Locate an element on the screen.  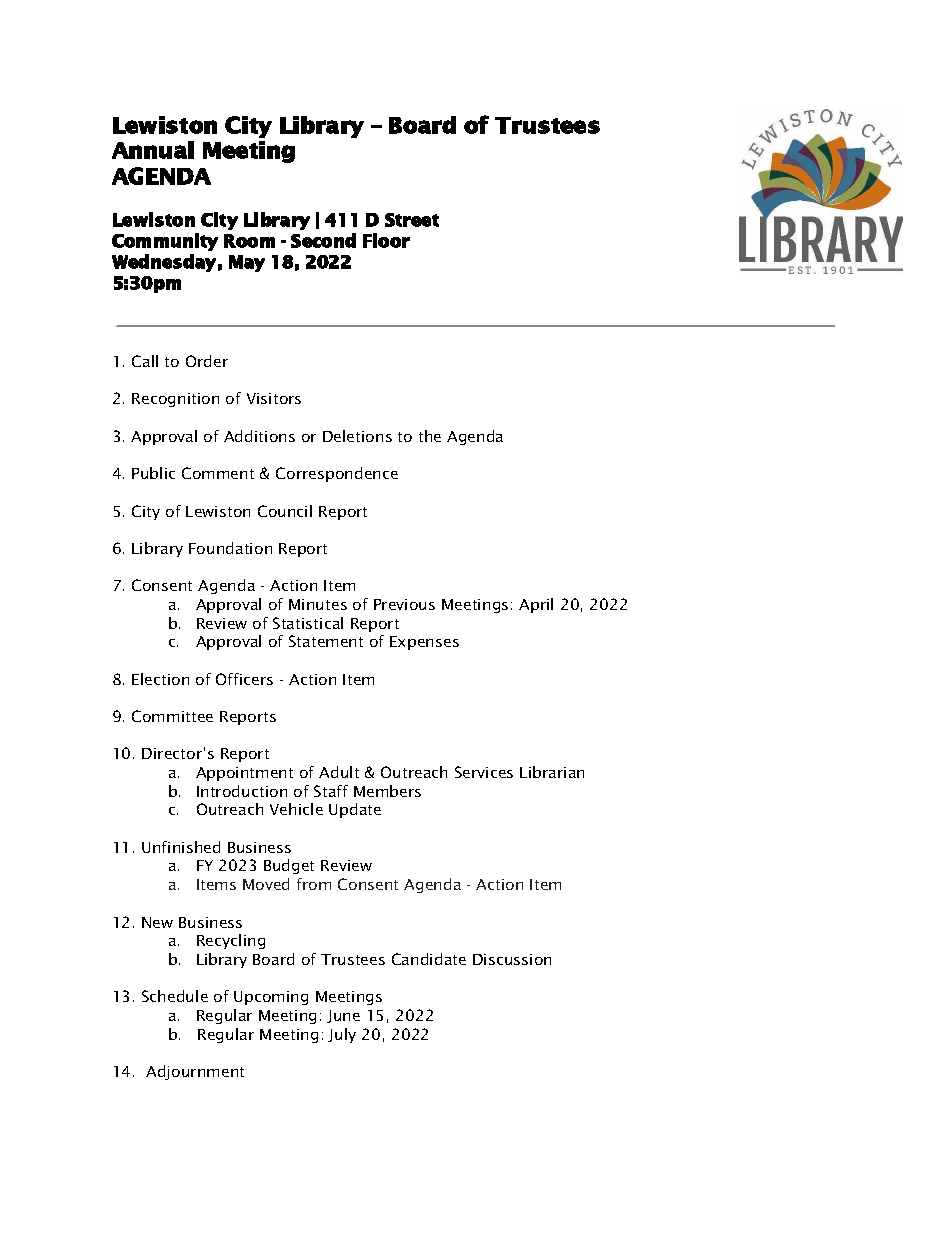
Services is located at coordinates (484, 772).
